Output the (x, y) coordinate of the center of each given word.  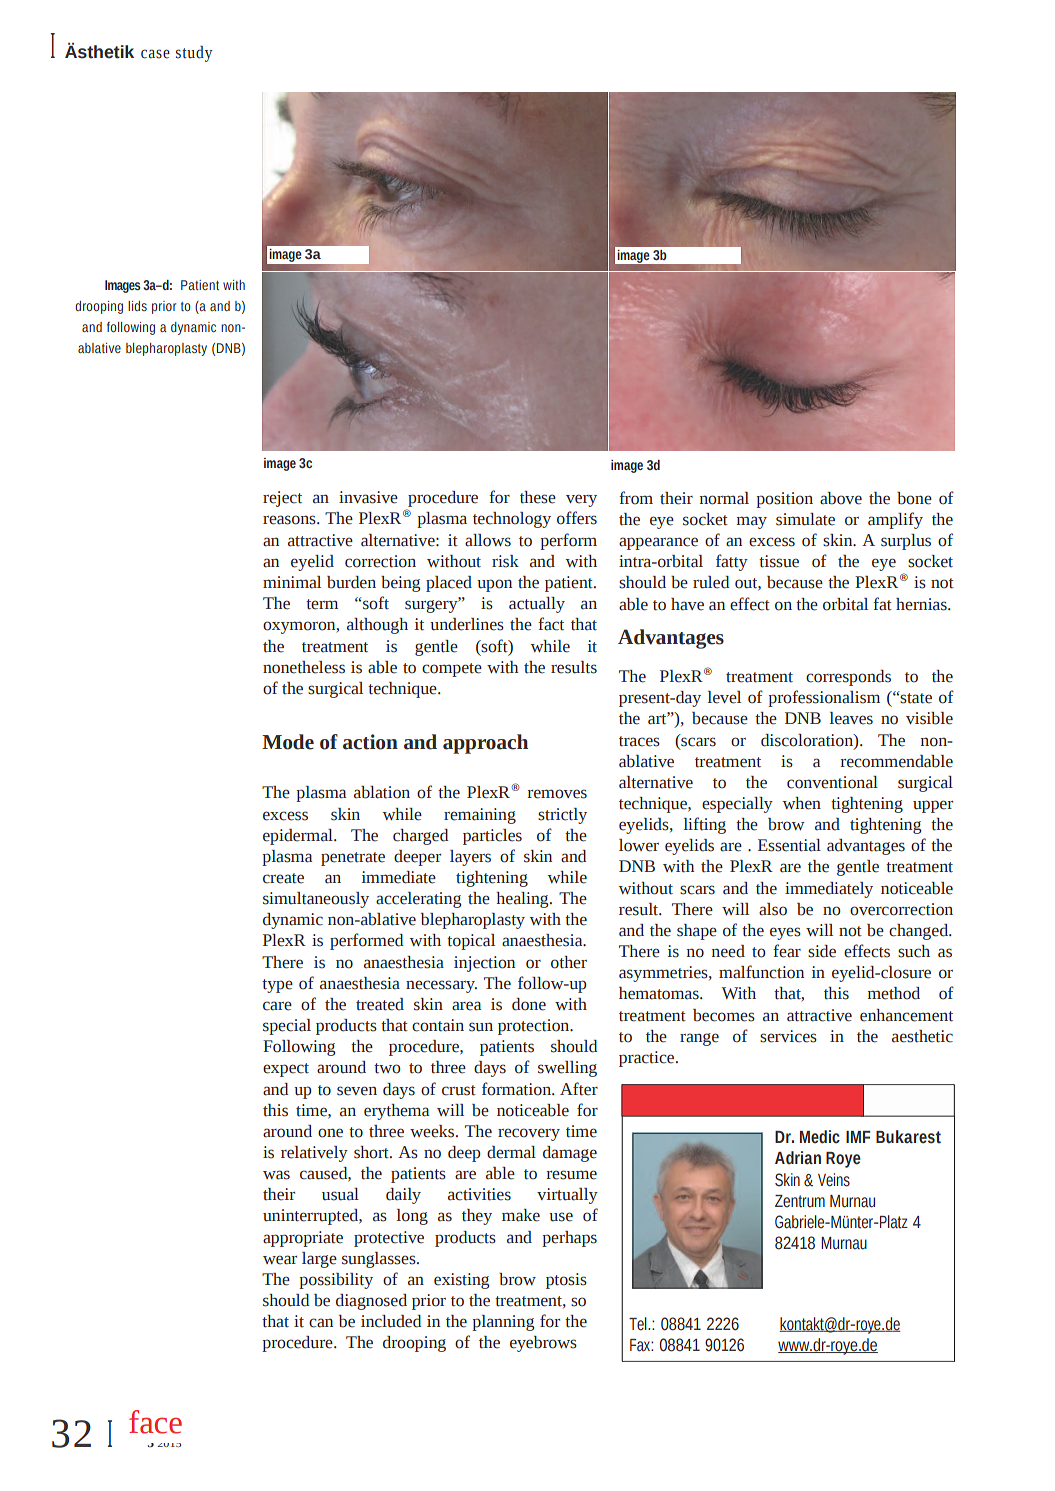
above (841, 498)
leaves (851, 718)
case (155, 54)
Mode (288, 742)
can (321, 1323)
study (194, 54)
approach (485, 744)
